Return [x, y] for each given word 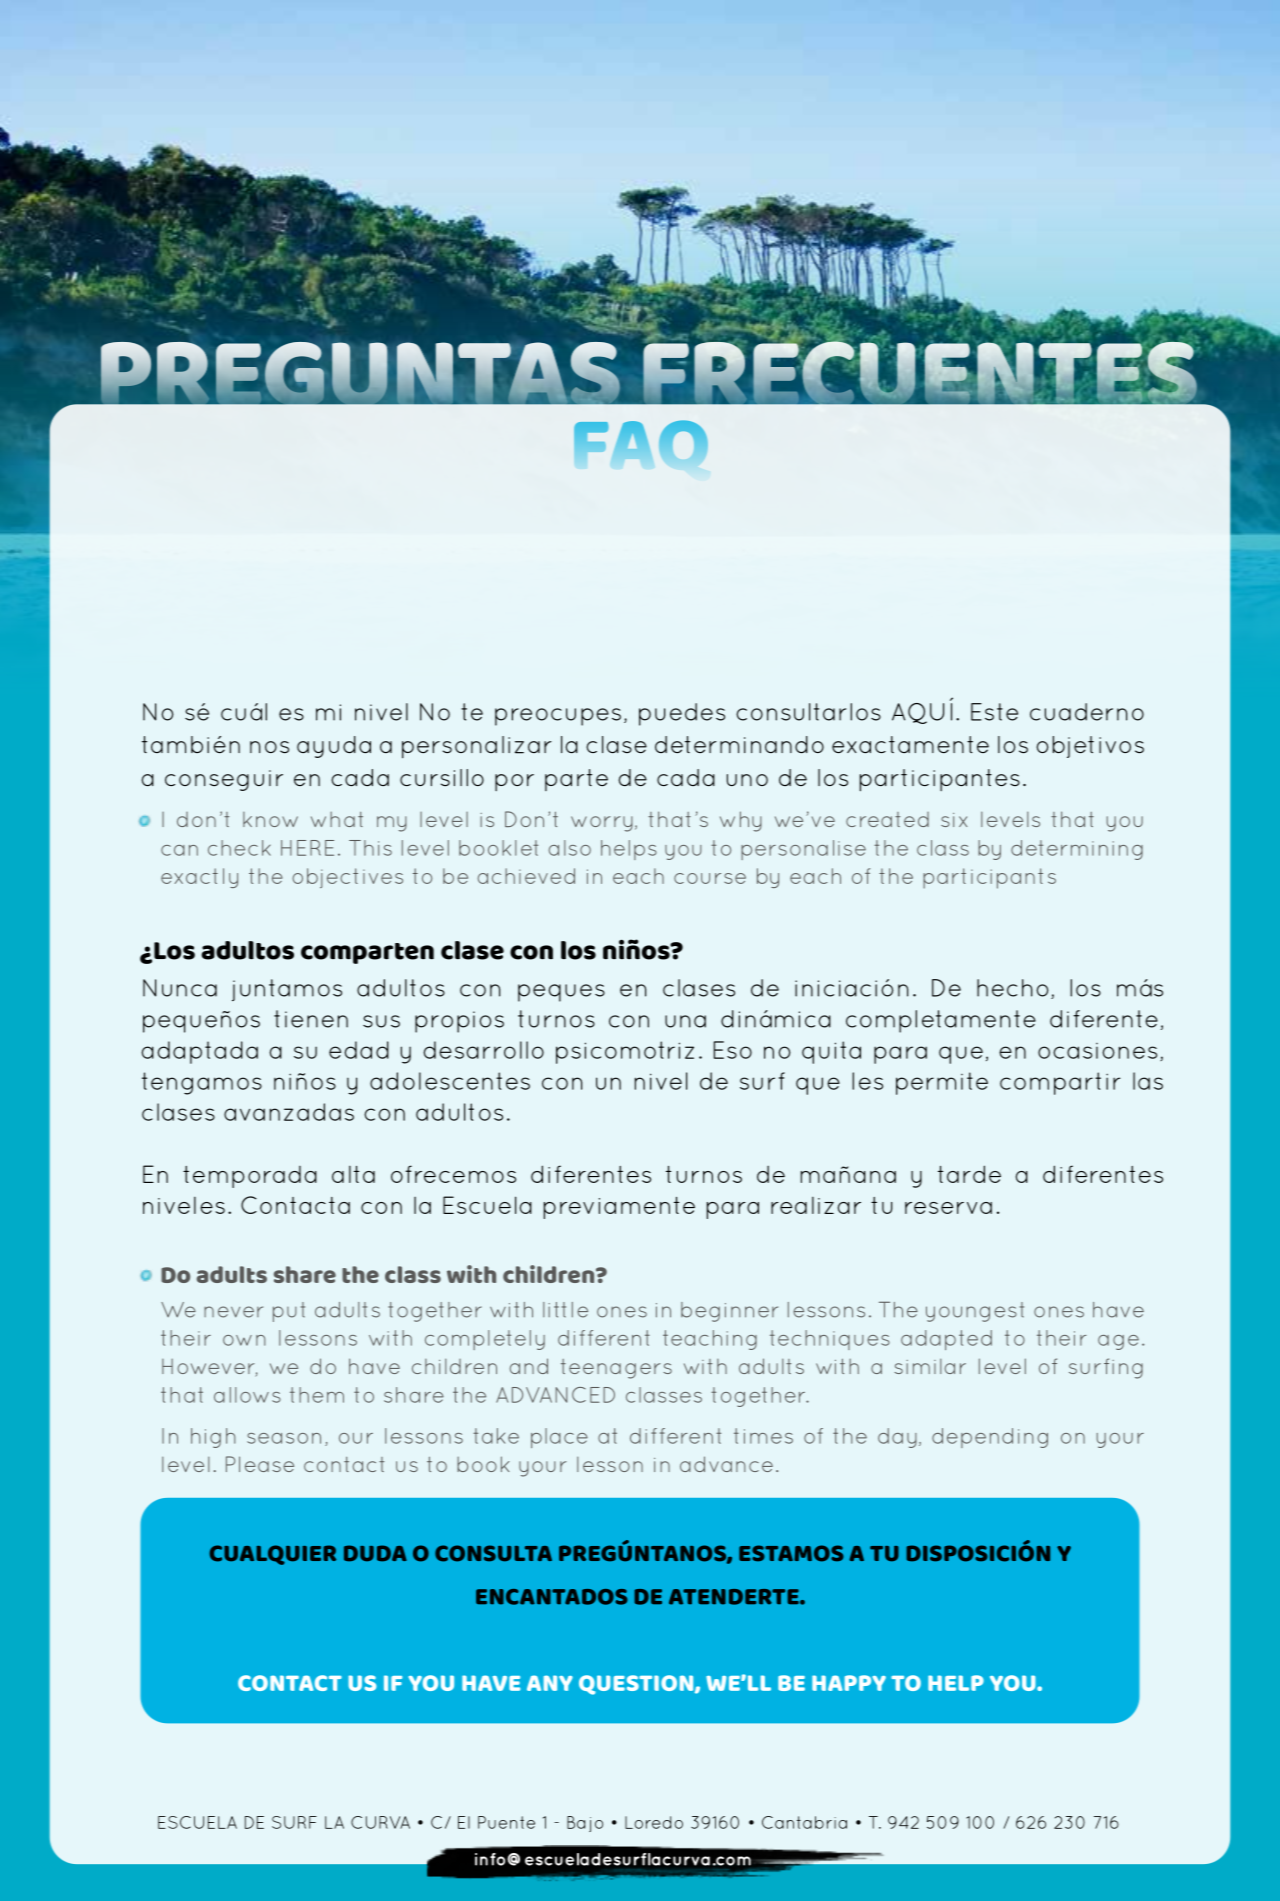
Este [994, 712]
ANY [550, 1683]
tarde [969, 1174]
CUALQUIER [273, 1555]
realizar [816, 1205]
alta [353, 1174]
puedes [682, 714]
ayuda [334, 747]
